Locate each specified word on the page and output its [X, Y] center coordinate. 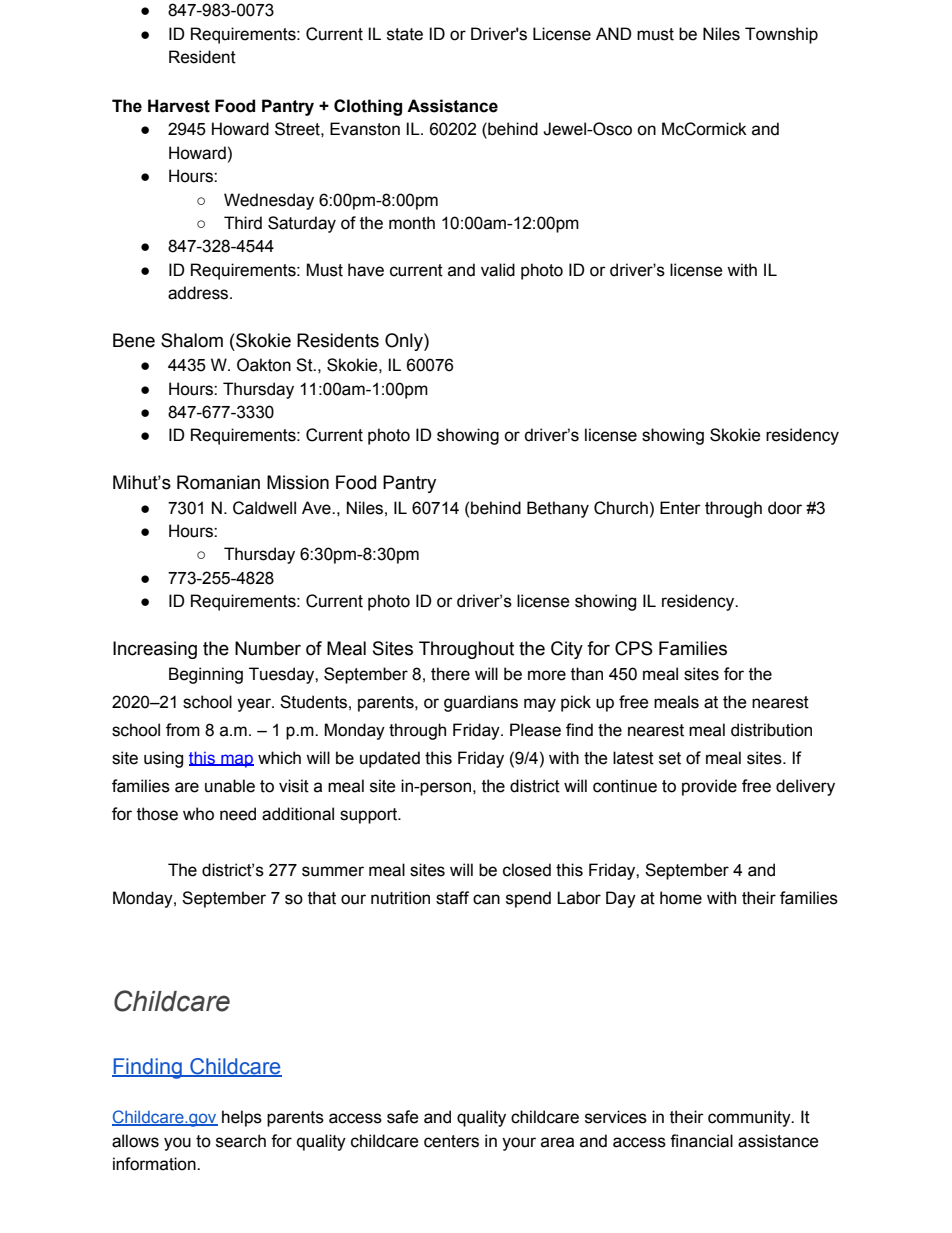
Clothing [368, 107]
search [241, 1141]
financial [701, 1141]
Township [781, 35]
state [405, 34]
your [519, 1144]
